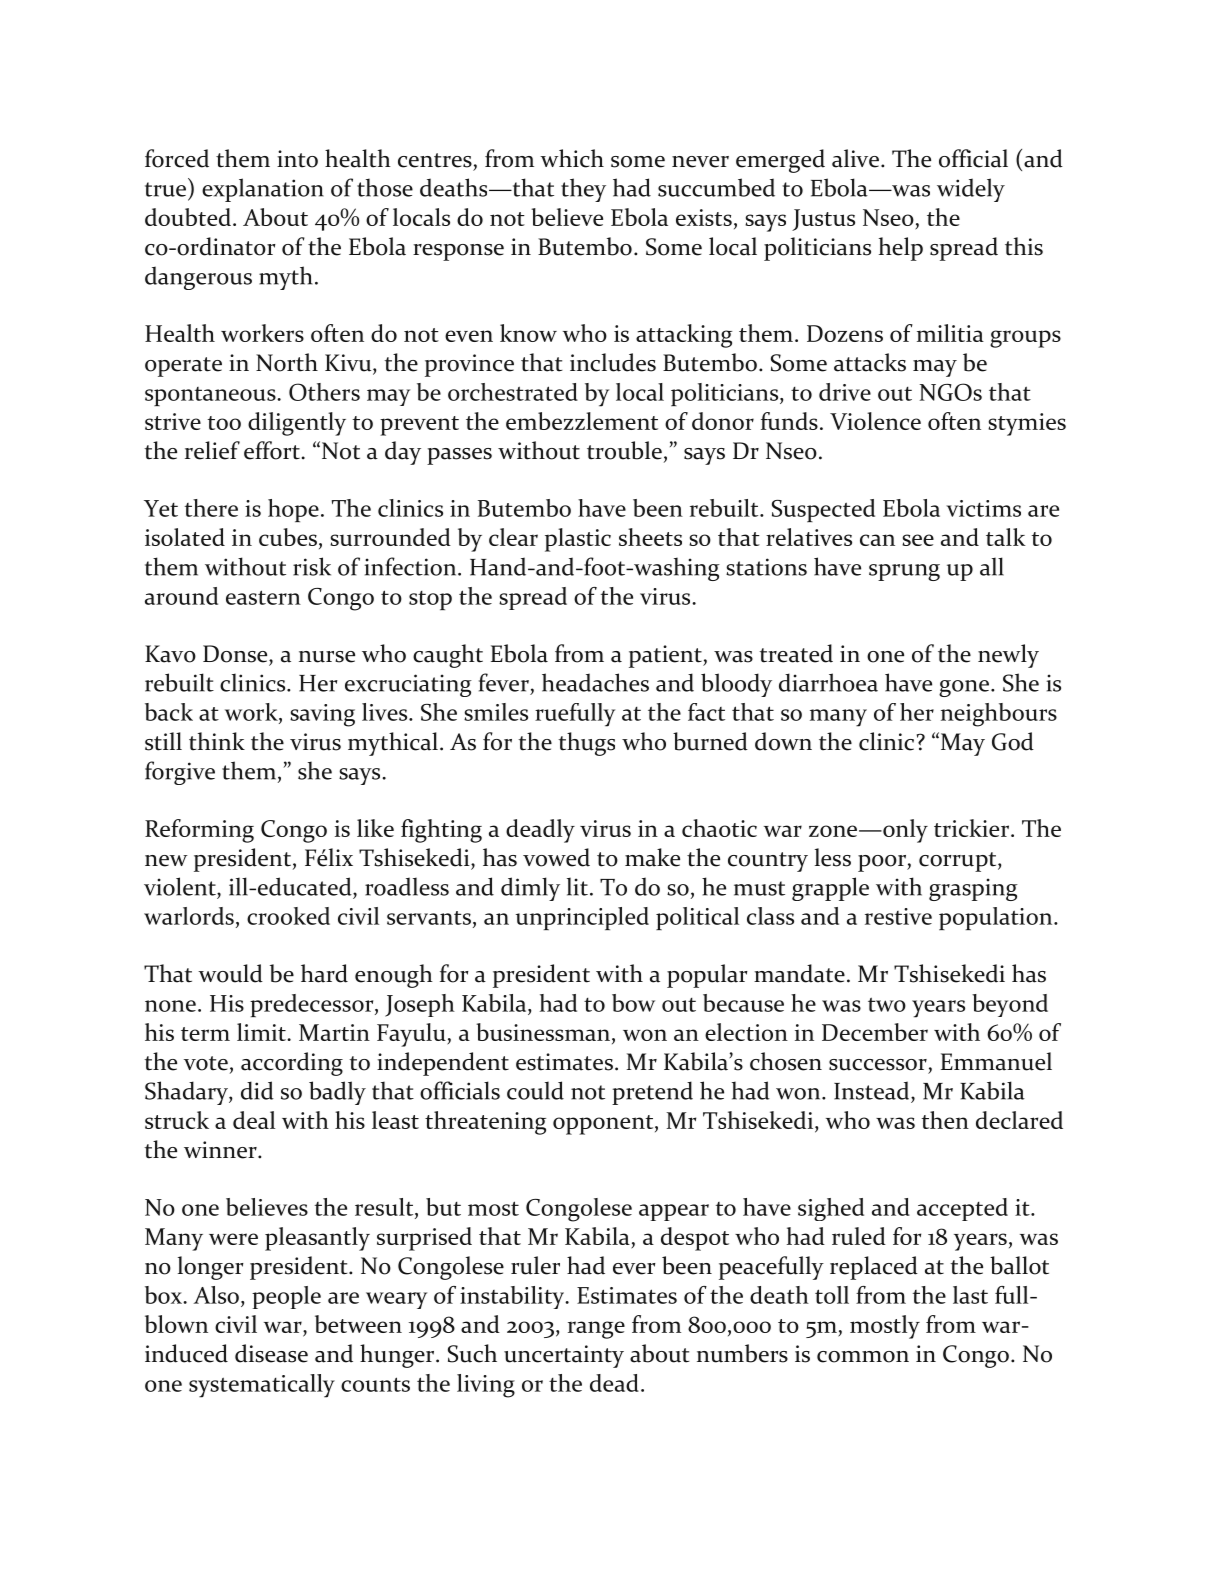  What do you see at coordinates (596, 1330) in the document?
I see `range` at bounding box center [596, 1330].
